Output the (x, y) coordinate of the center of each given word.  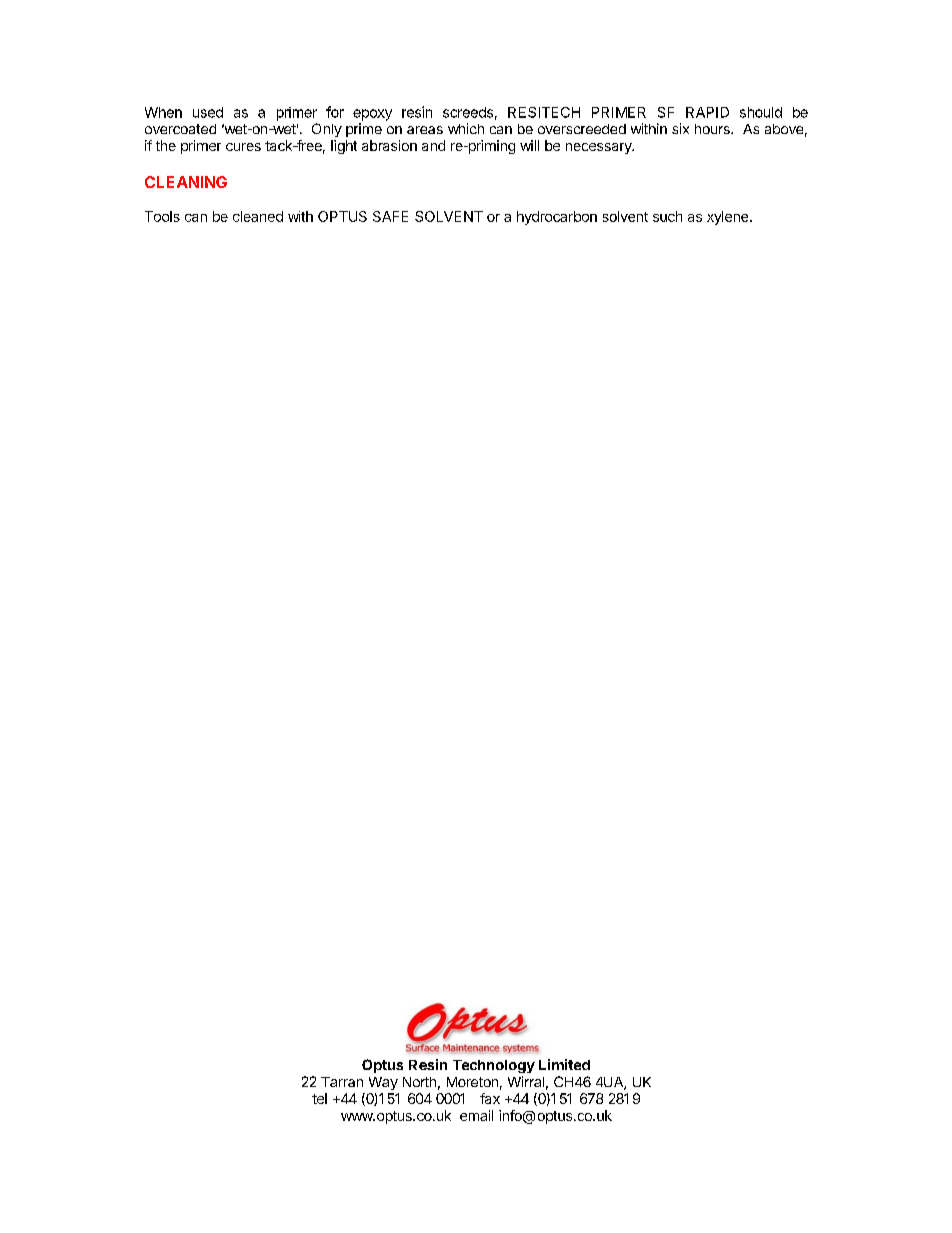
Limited (564, 1064)
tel (319, 1098)
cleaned (258, 216)
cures (243, 147)
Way (383, 1083)
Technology (494, 1066)
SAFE (390, 216)
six (680, 128)
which (466, 128)
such (667, 216)
